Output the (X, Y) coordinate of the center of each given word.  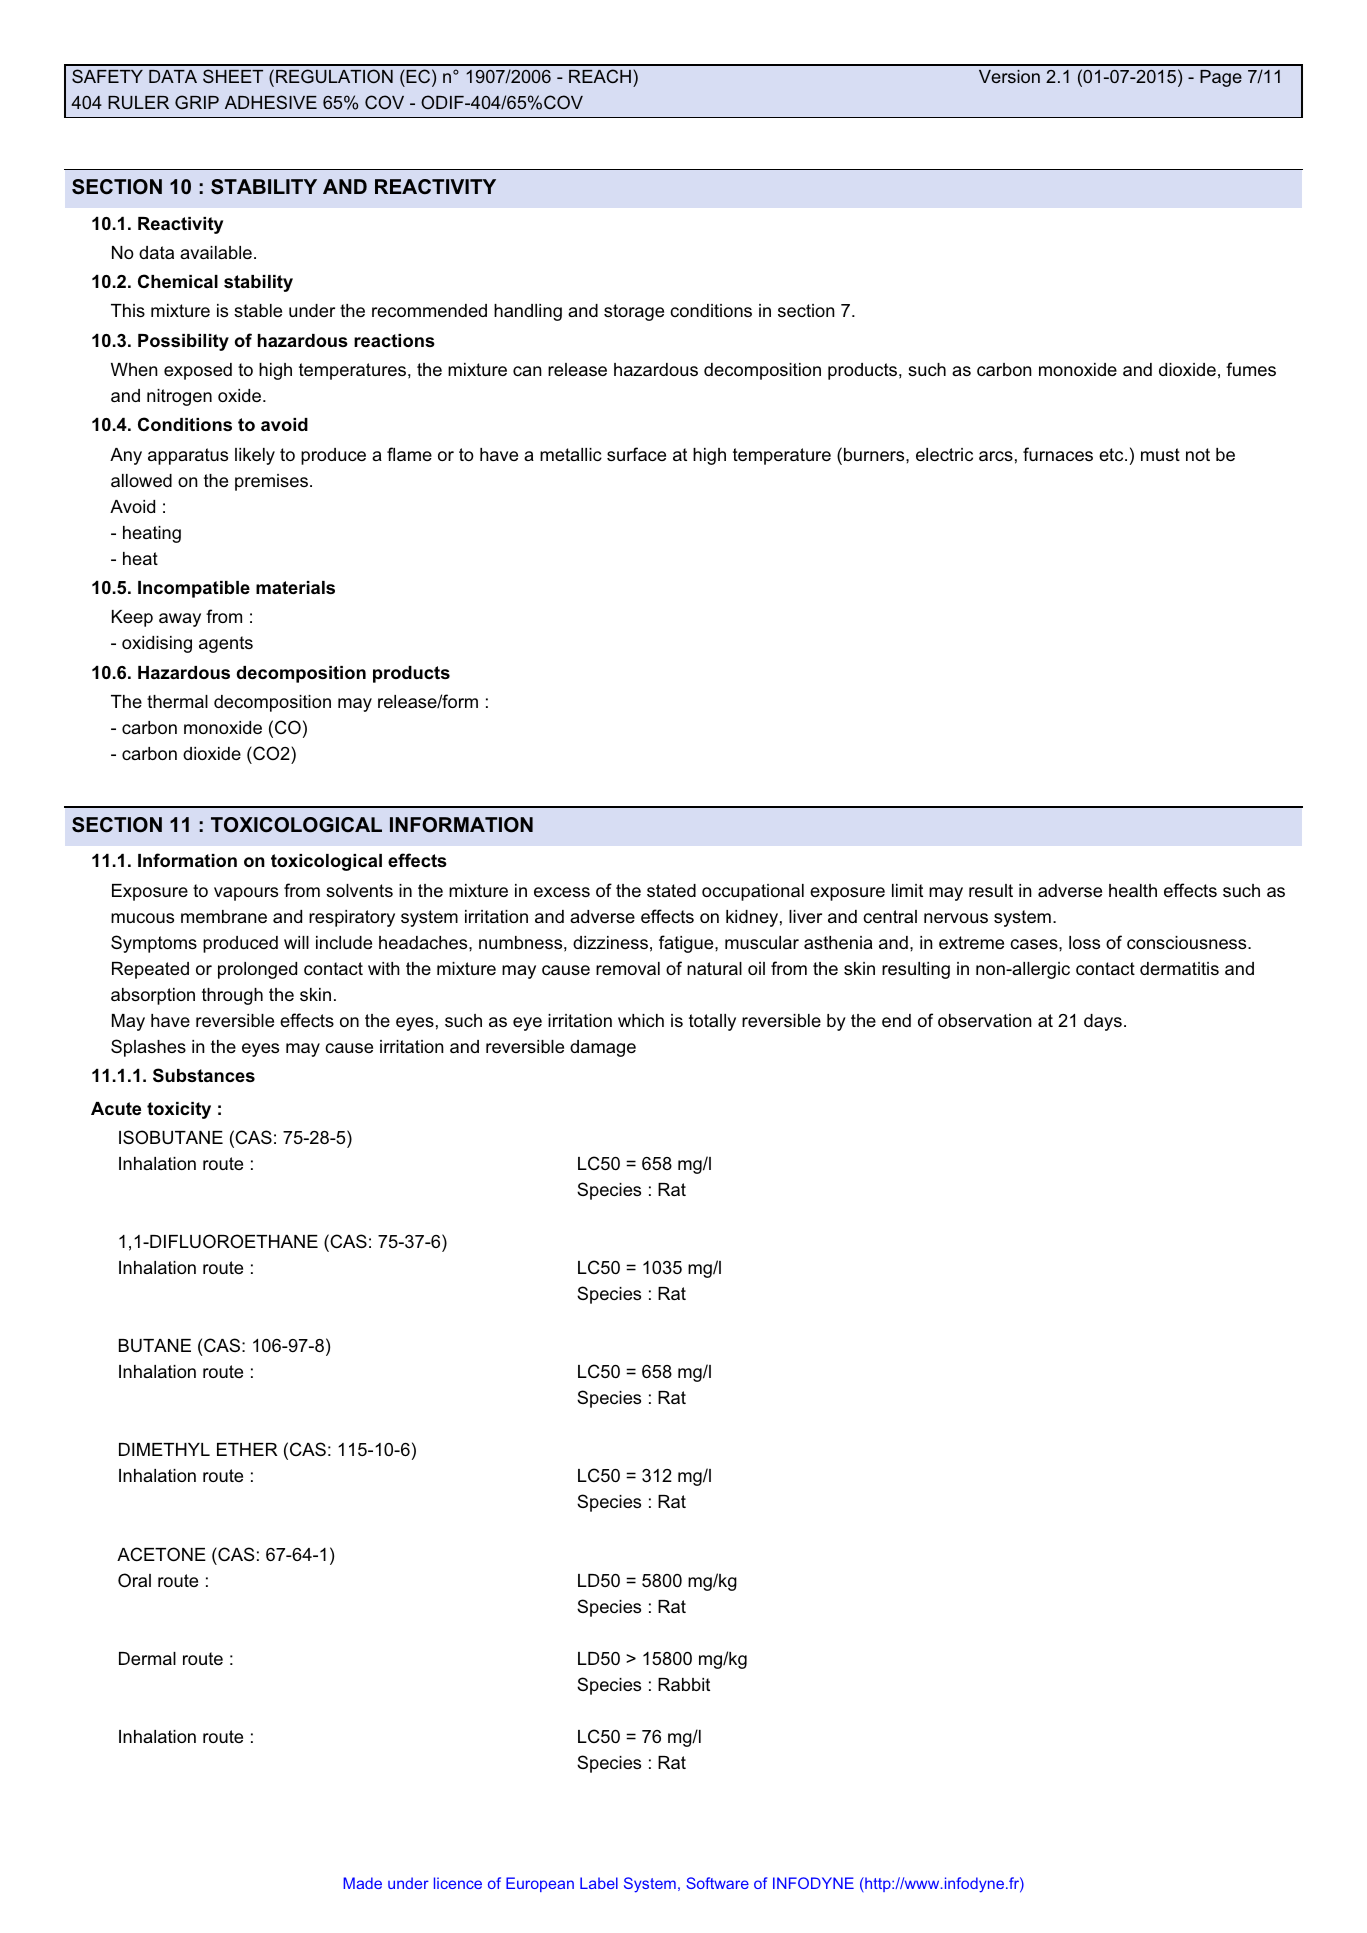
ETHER (247, 1449)
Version (1009, 76)
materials (295, 587)
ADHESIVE (271, 102)
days (1103, 1022)
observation (985, 1020)
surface (636, 454)
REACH (600, 76)
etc (1112, 454)
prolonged (257, 970)
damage (603, 1048)
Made (362, 1883)
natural (714, 968)
